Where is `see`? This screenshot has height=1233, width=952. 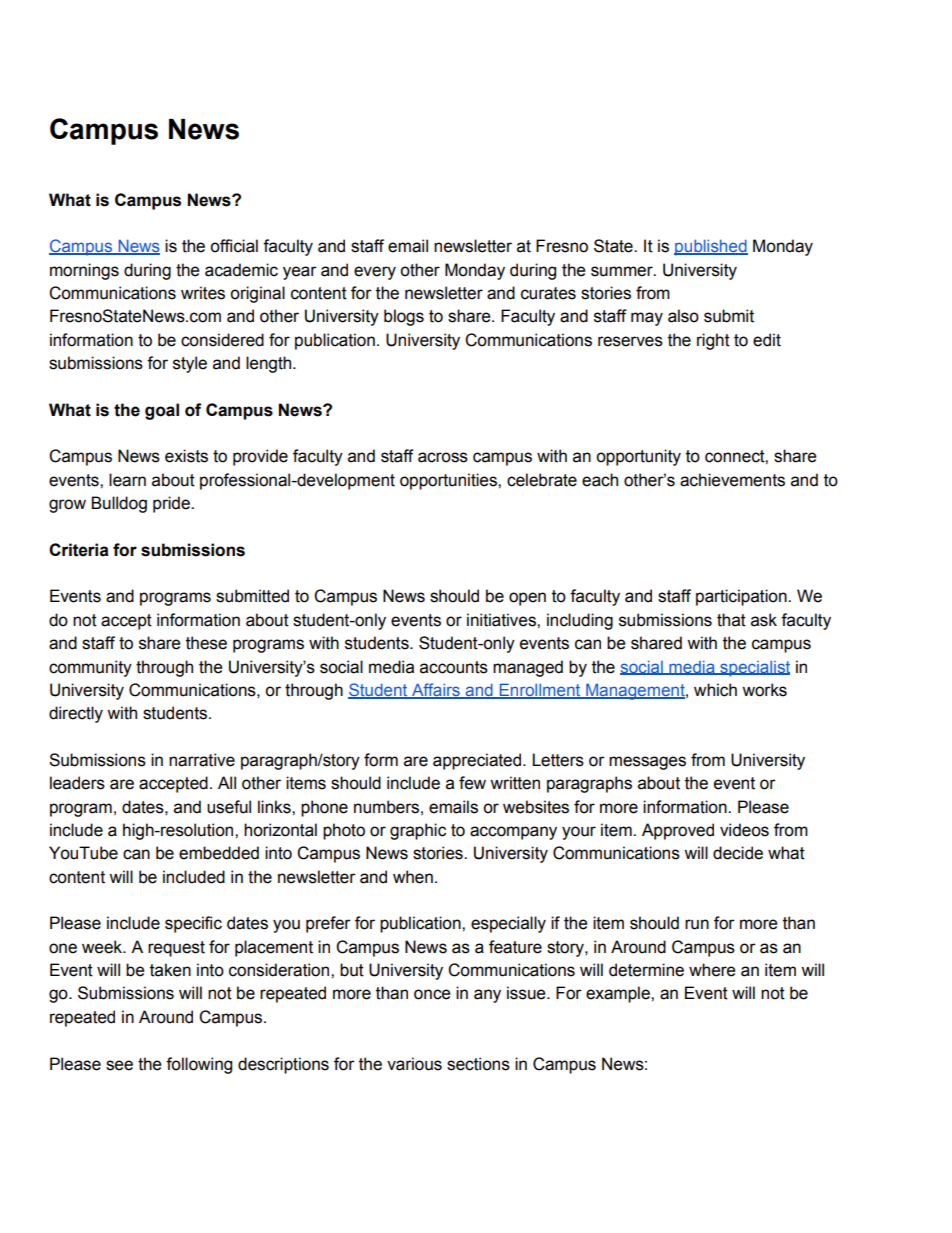
see is located at coordinates (119, 1065).
